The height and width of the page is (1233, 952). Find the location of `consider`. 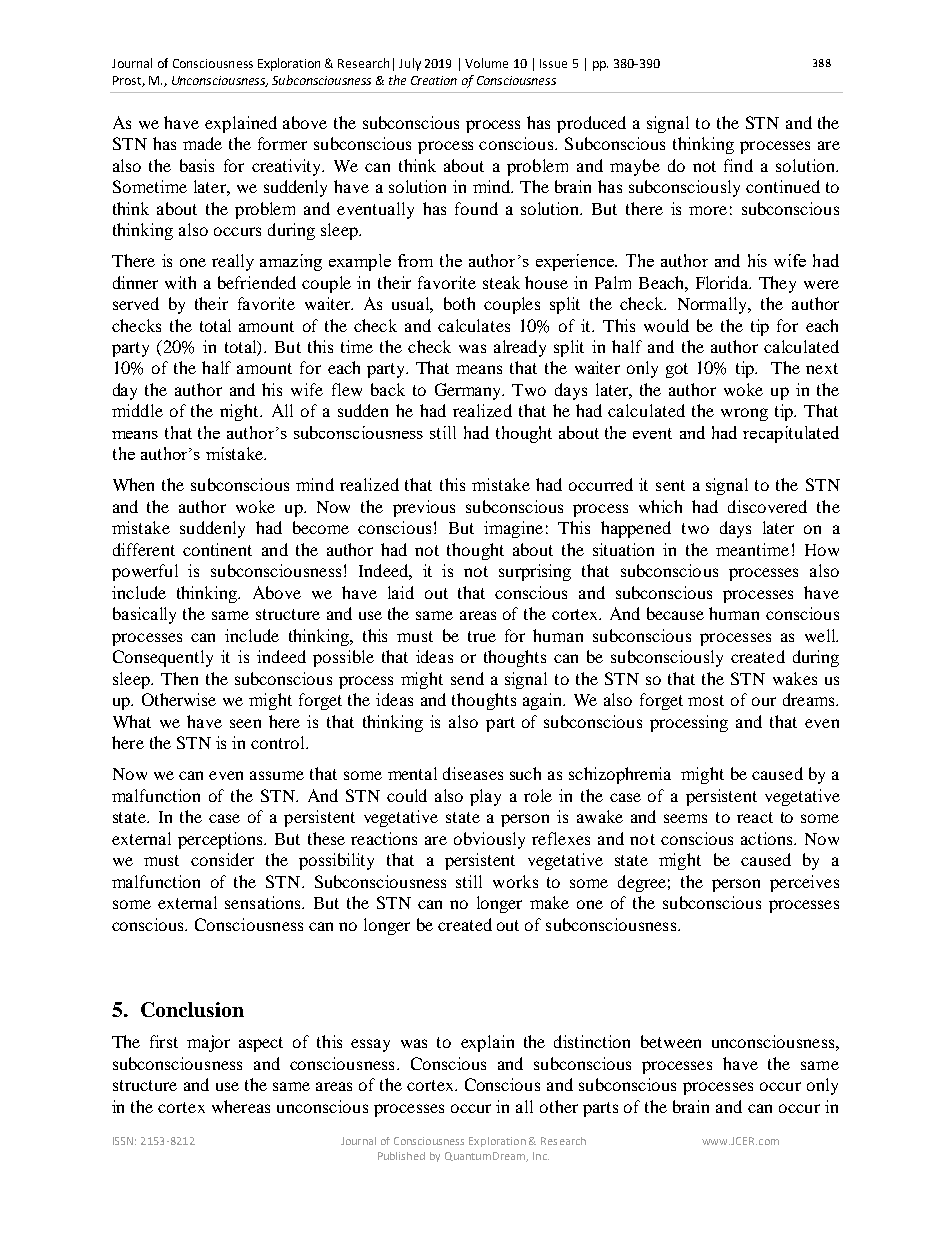

consider is located at coordinates (222, 859).
